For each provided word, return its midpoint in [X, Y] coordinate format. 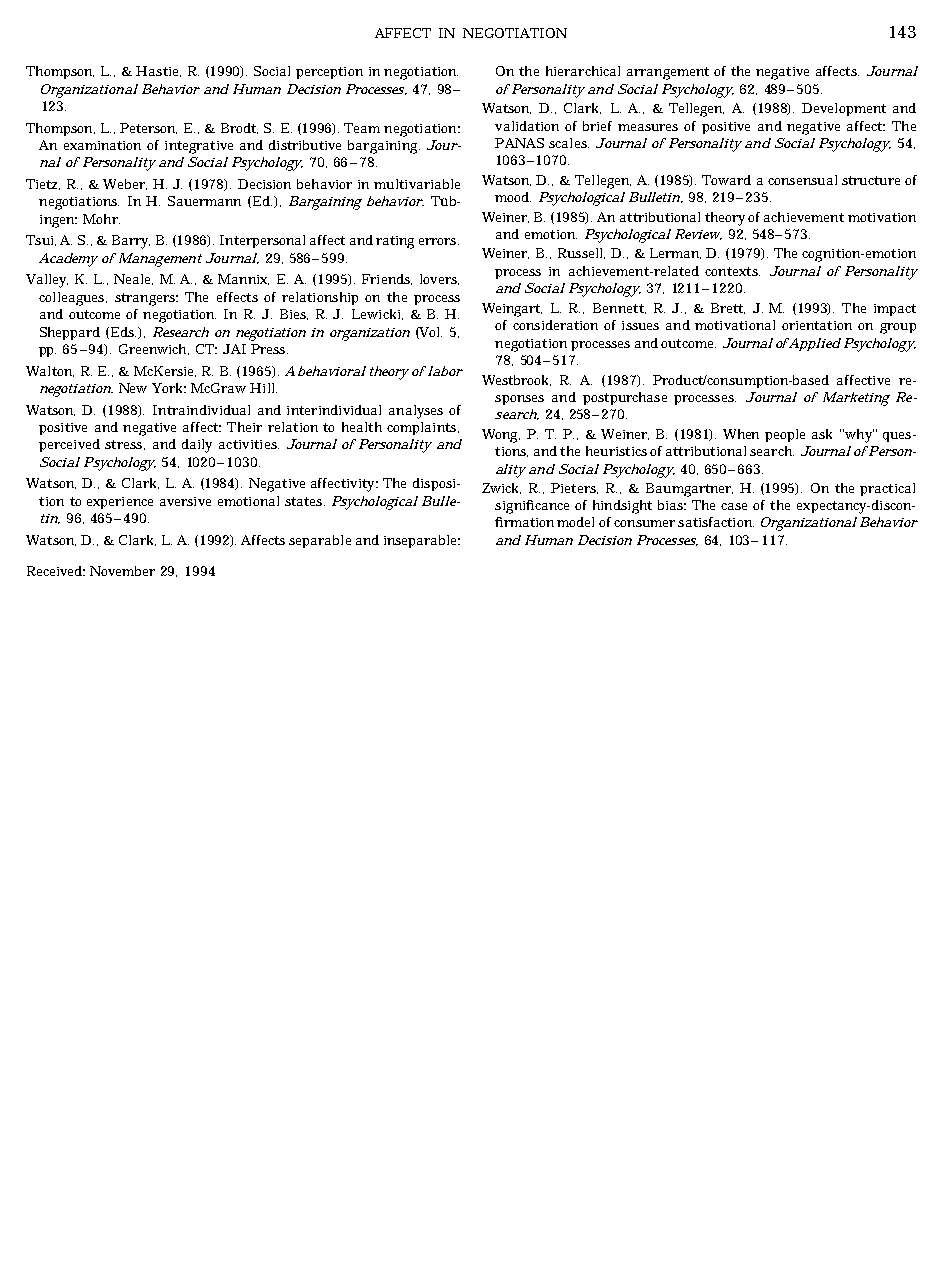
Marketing [856, 399]
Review [698, 234]
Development [844, 109]
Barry [131, 242]
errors [439, 241]
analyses [416, 412]
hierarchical [583, 71]
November [122, 571]
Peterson [148, 128]
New [133, 388]
